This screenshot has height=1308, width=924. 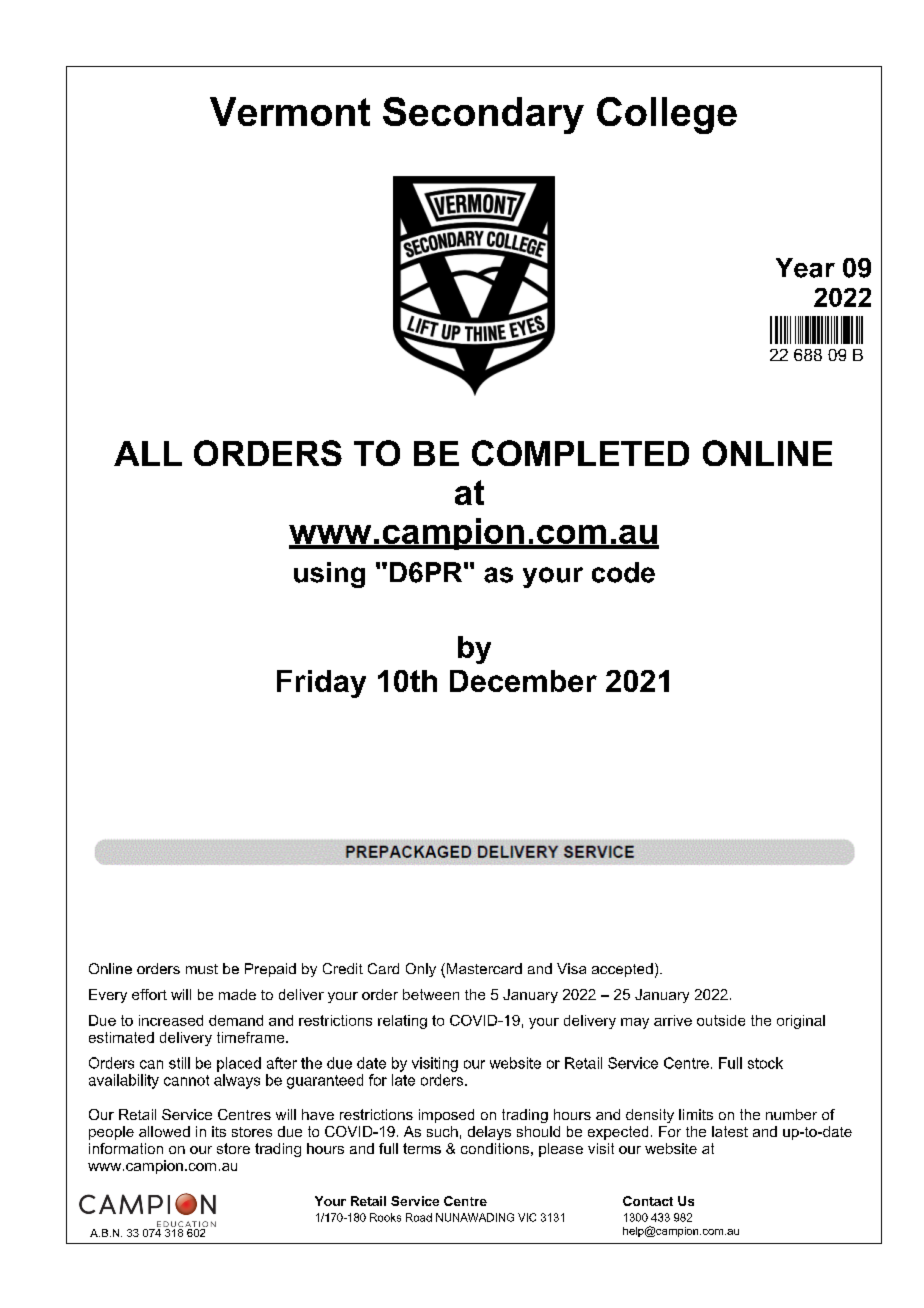 What do you see at coordinates (329, 575) in the screenshot?
I see `using` at bounding box center [329, 575].
